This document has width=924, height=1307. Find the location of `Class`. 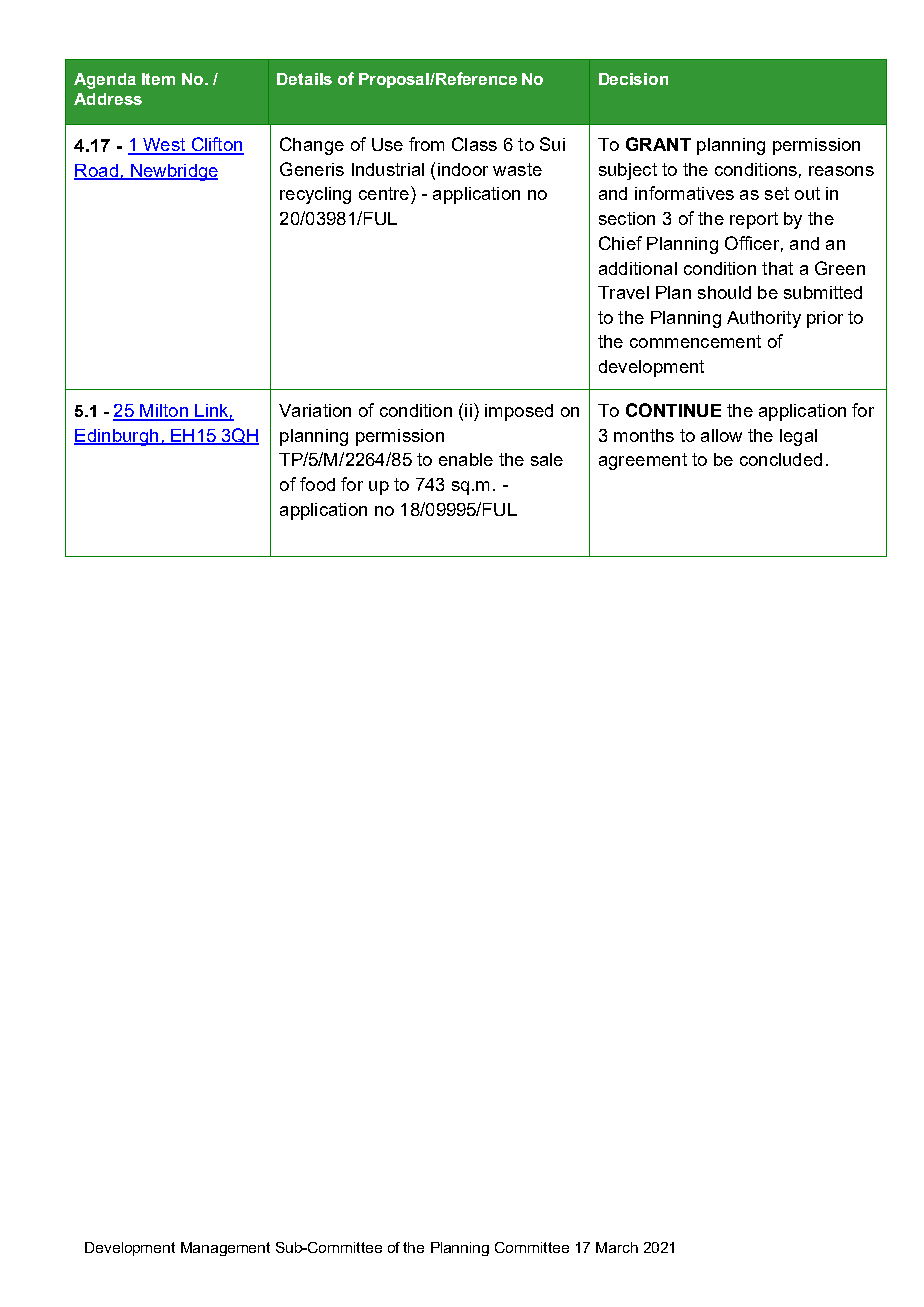

Class is located at coordinates (474, 144).
